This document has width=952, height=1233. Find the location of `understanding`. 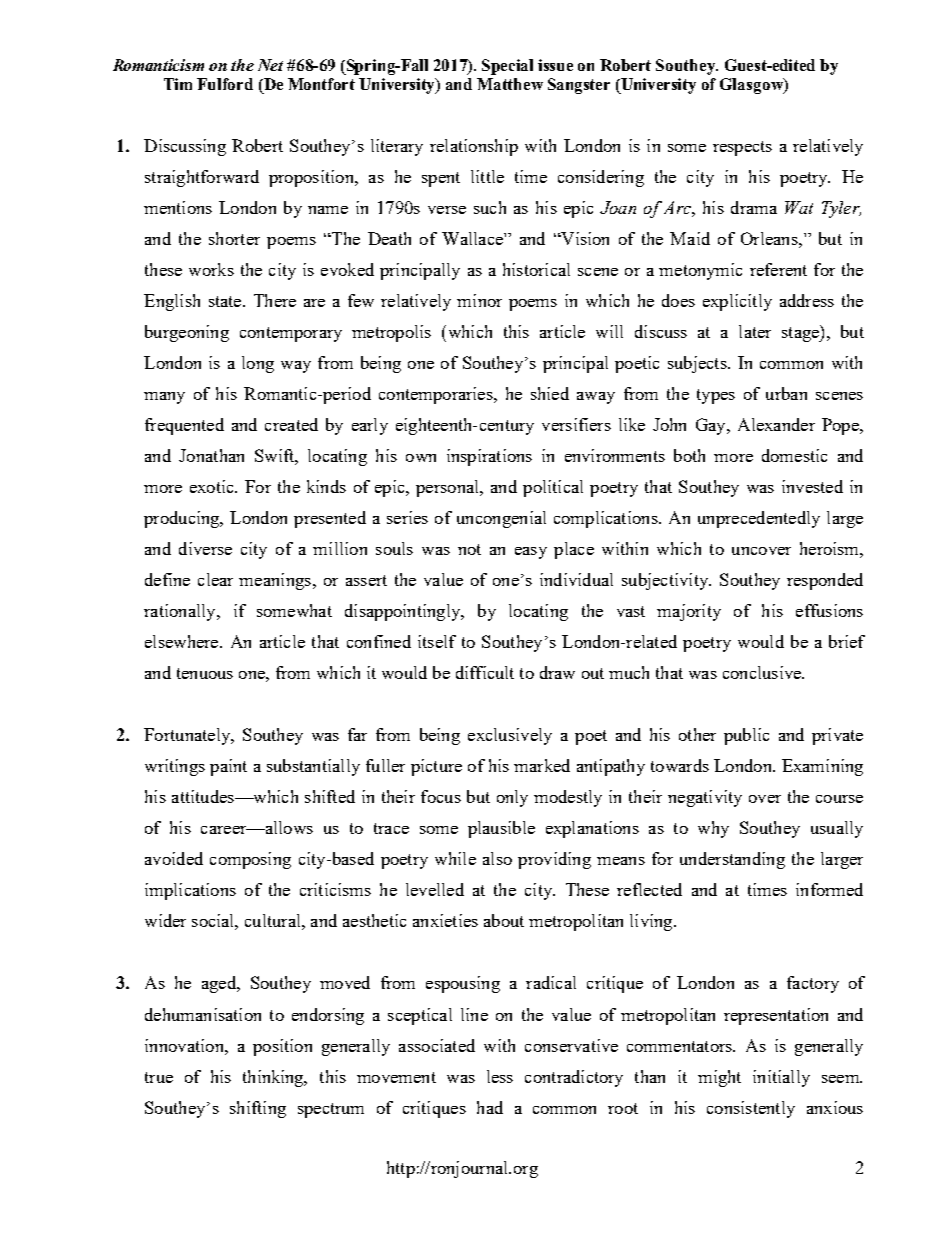

understanding is located at coordinates (732, 860).
